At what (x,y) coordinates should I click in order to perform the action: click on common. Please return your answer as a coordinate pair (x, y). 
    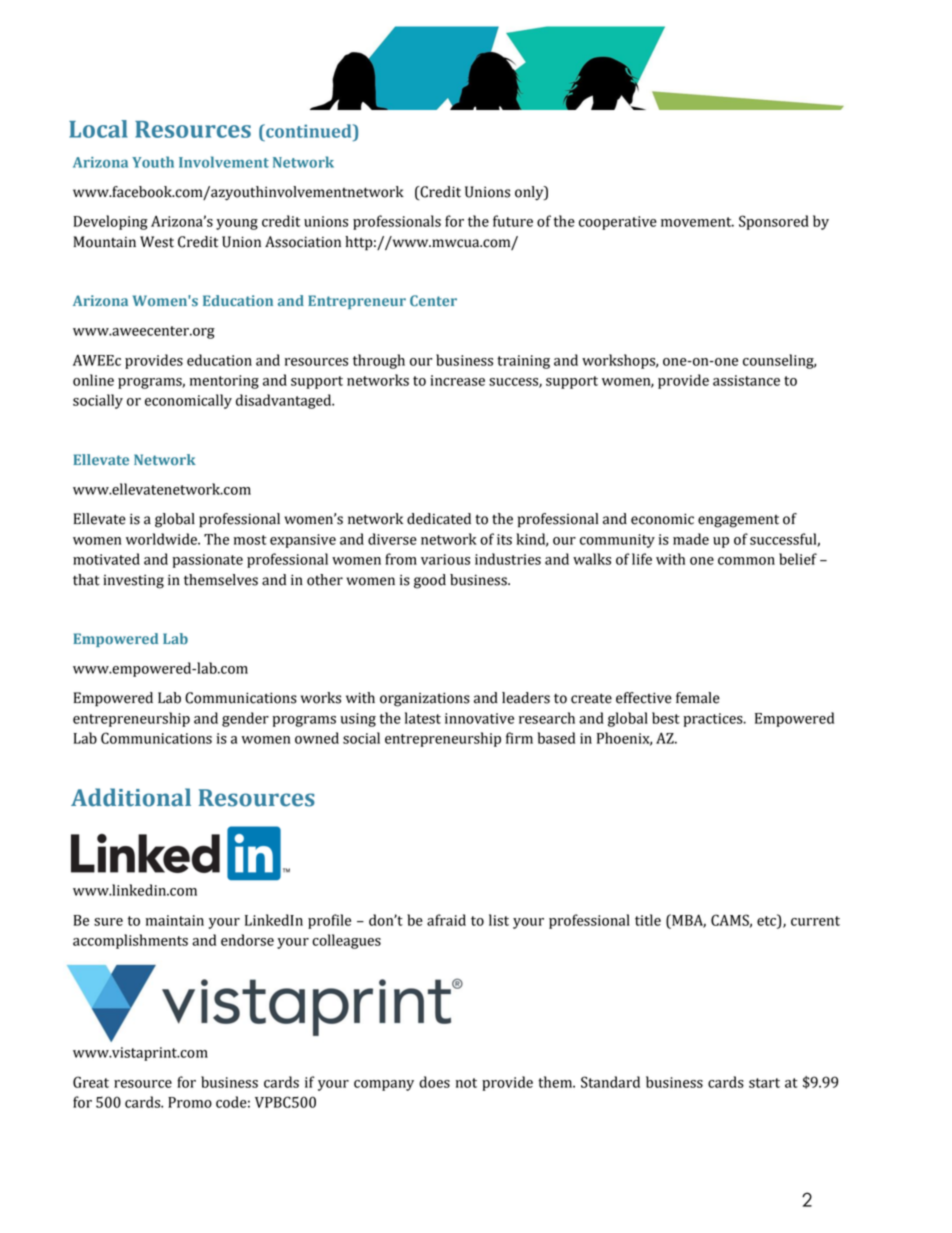
    Looking at the image, I should click on (746, 561).
